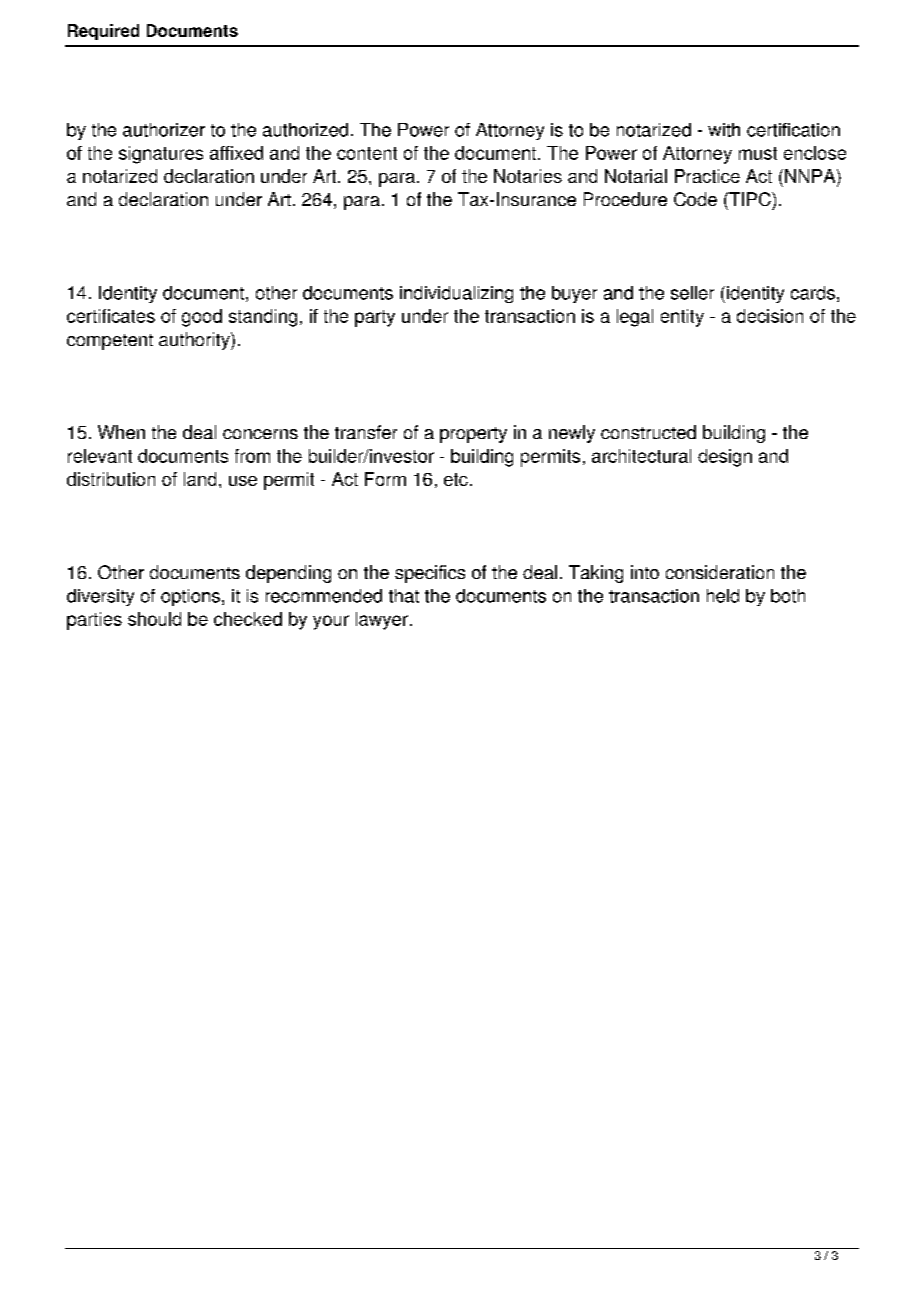 This image has height=1308, width=924. I want to click on property, so click(473, 435).
